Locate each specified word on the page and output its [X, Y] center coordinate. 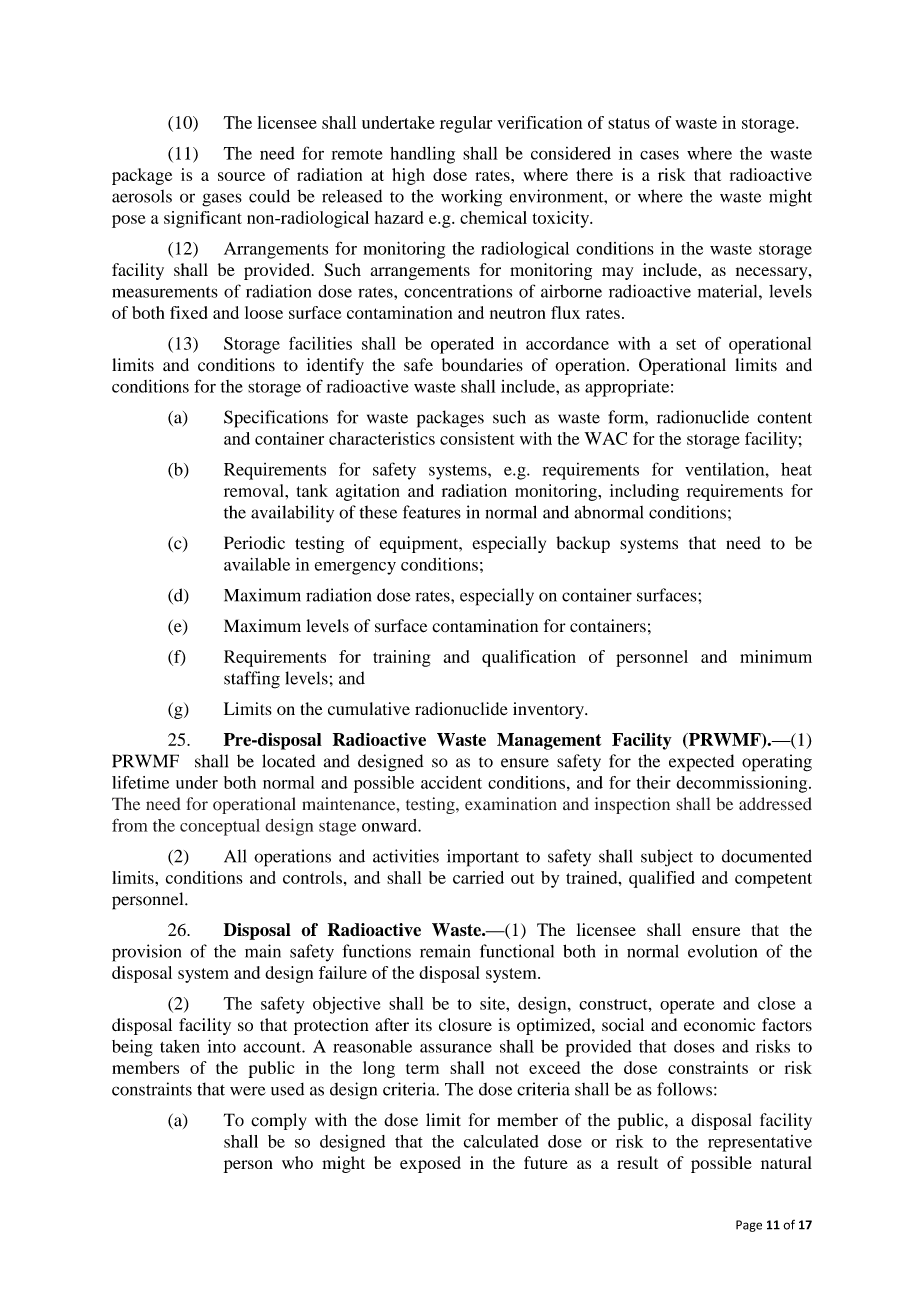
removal [255, 490]
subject [667, 858]
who [297, 1162]
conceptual [220, 827]
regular [466, 124]
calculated [501, 1141]
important [483, 858]
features [432, 512]
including [644, 492]
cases [659, 155]
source [241, 176]
